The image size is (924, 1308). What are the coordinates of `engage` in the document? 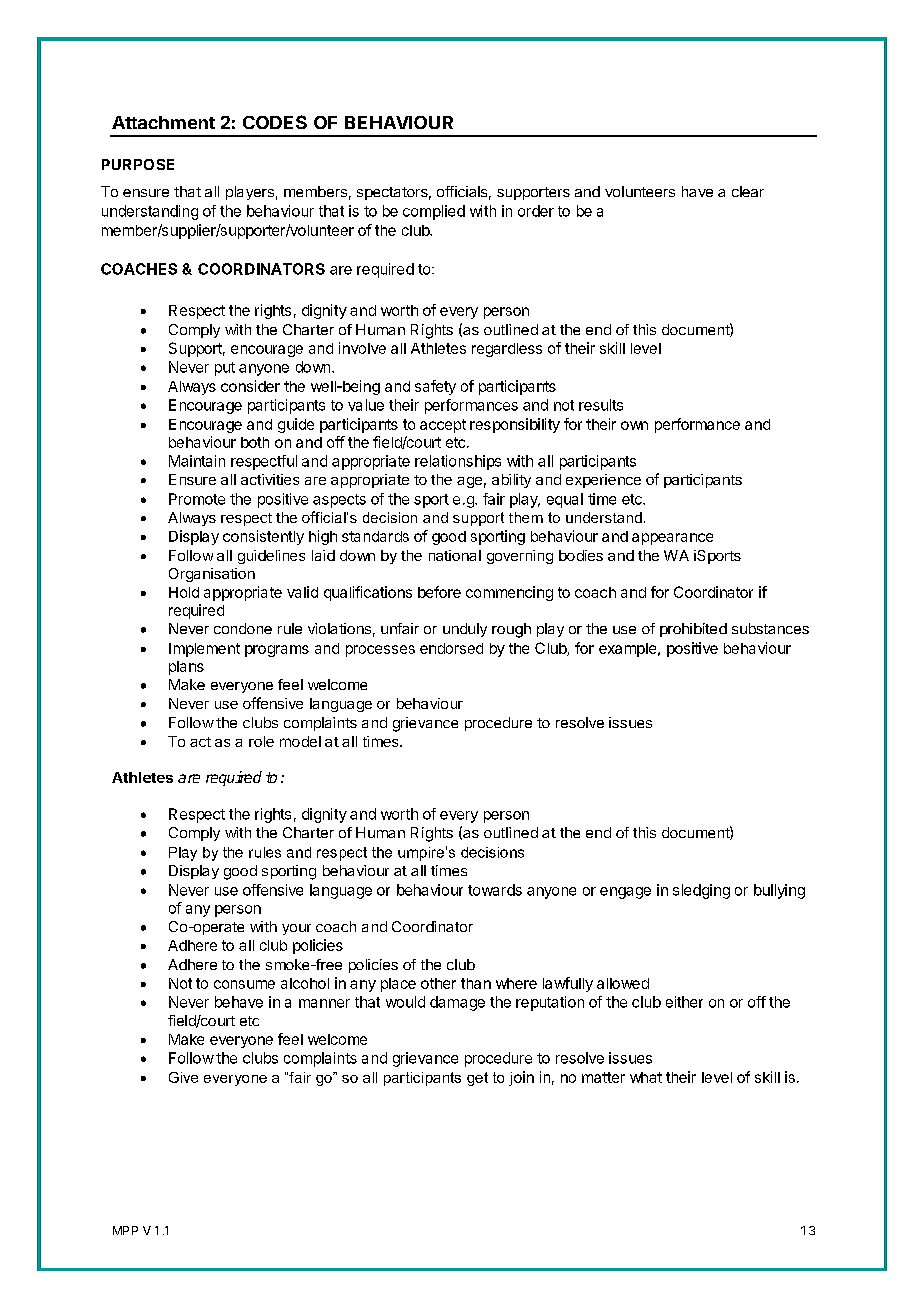 It's located at (625, 893).
